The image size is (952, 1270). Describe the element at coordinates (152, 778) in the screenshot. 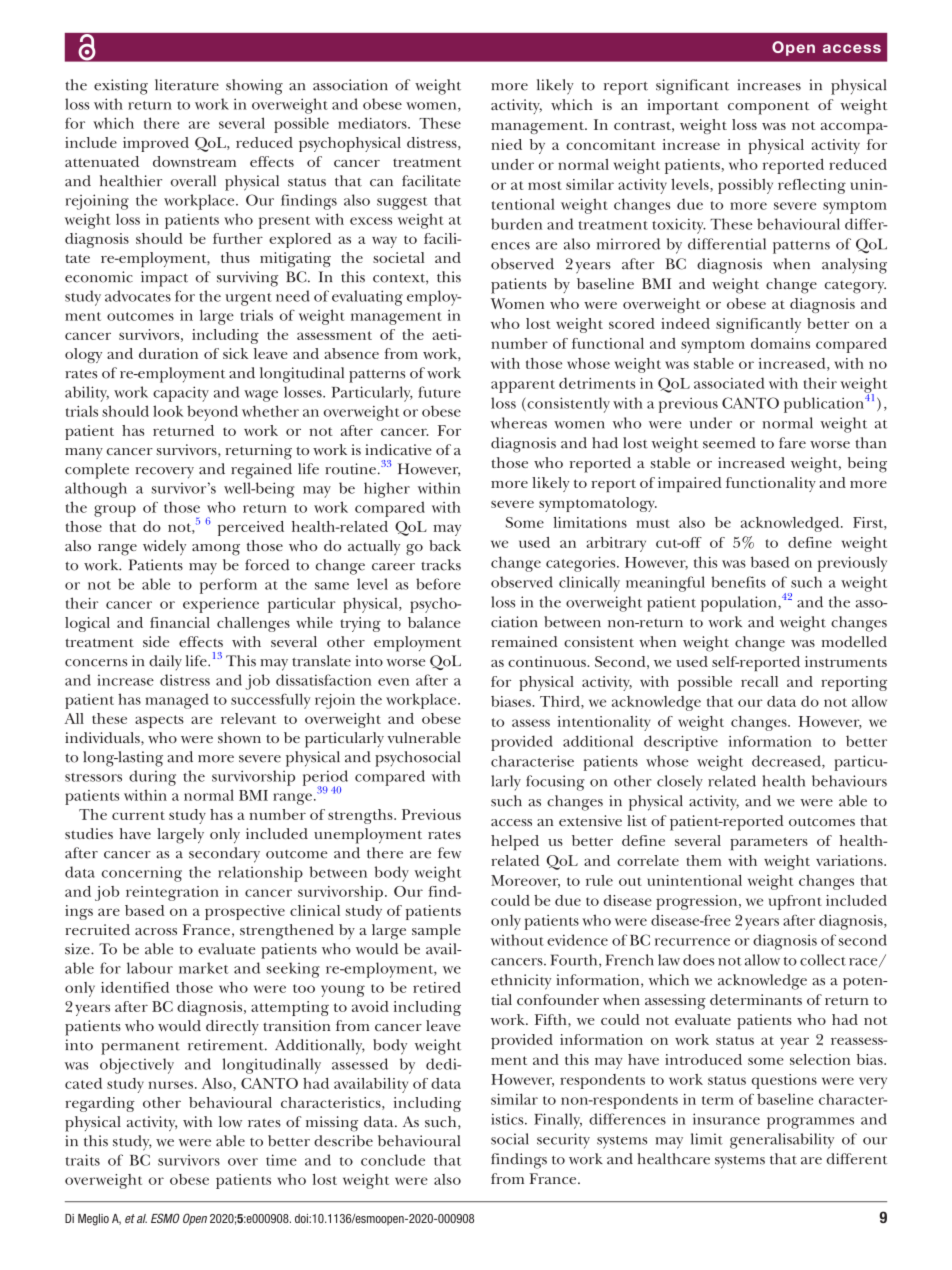

I see `during` at that location.
